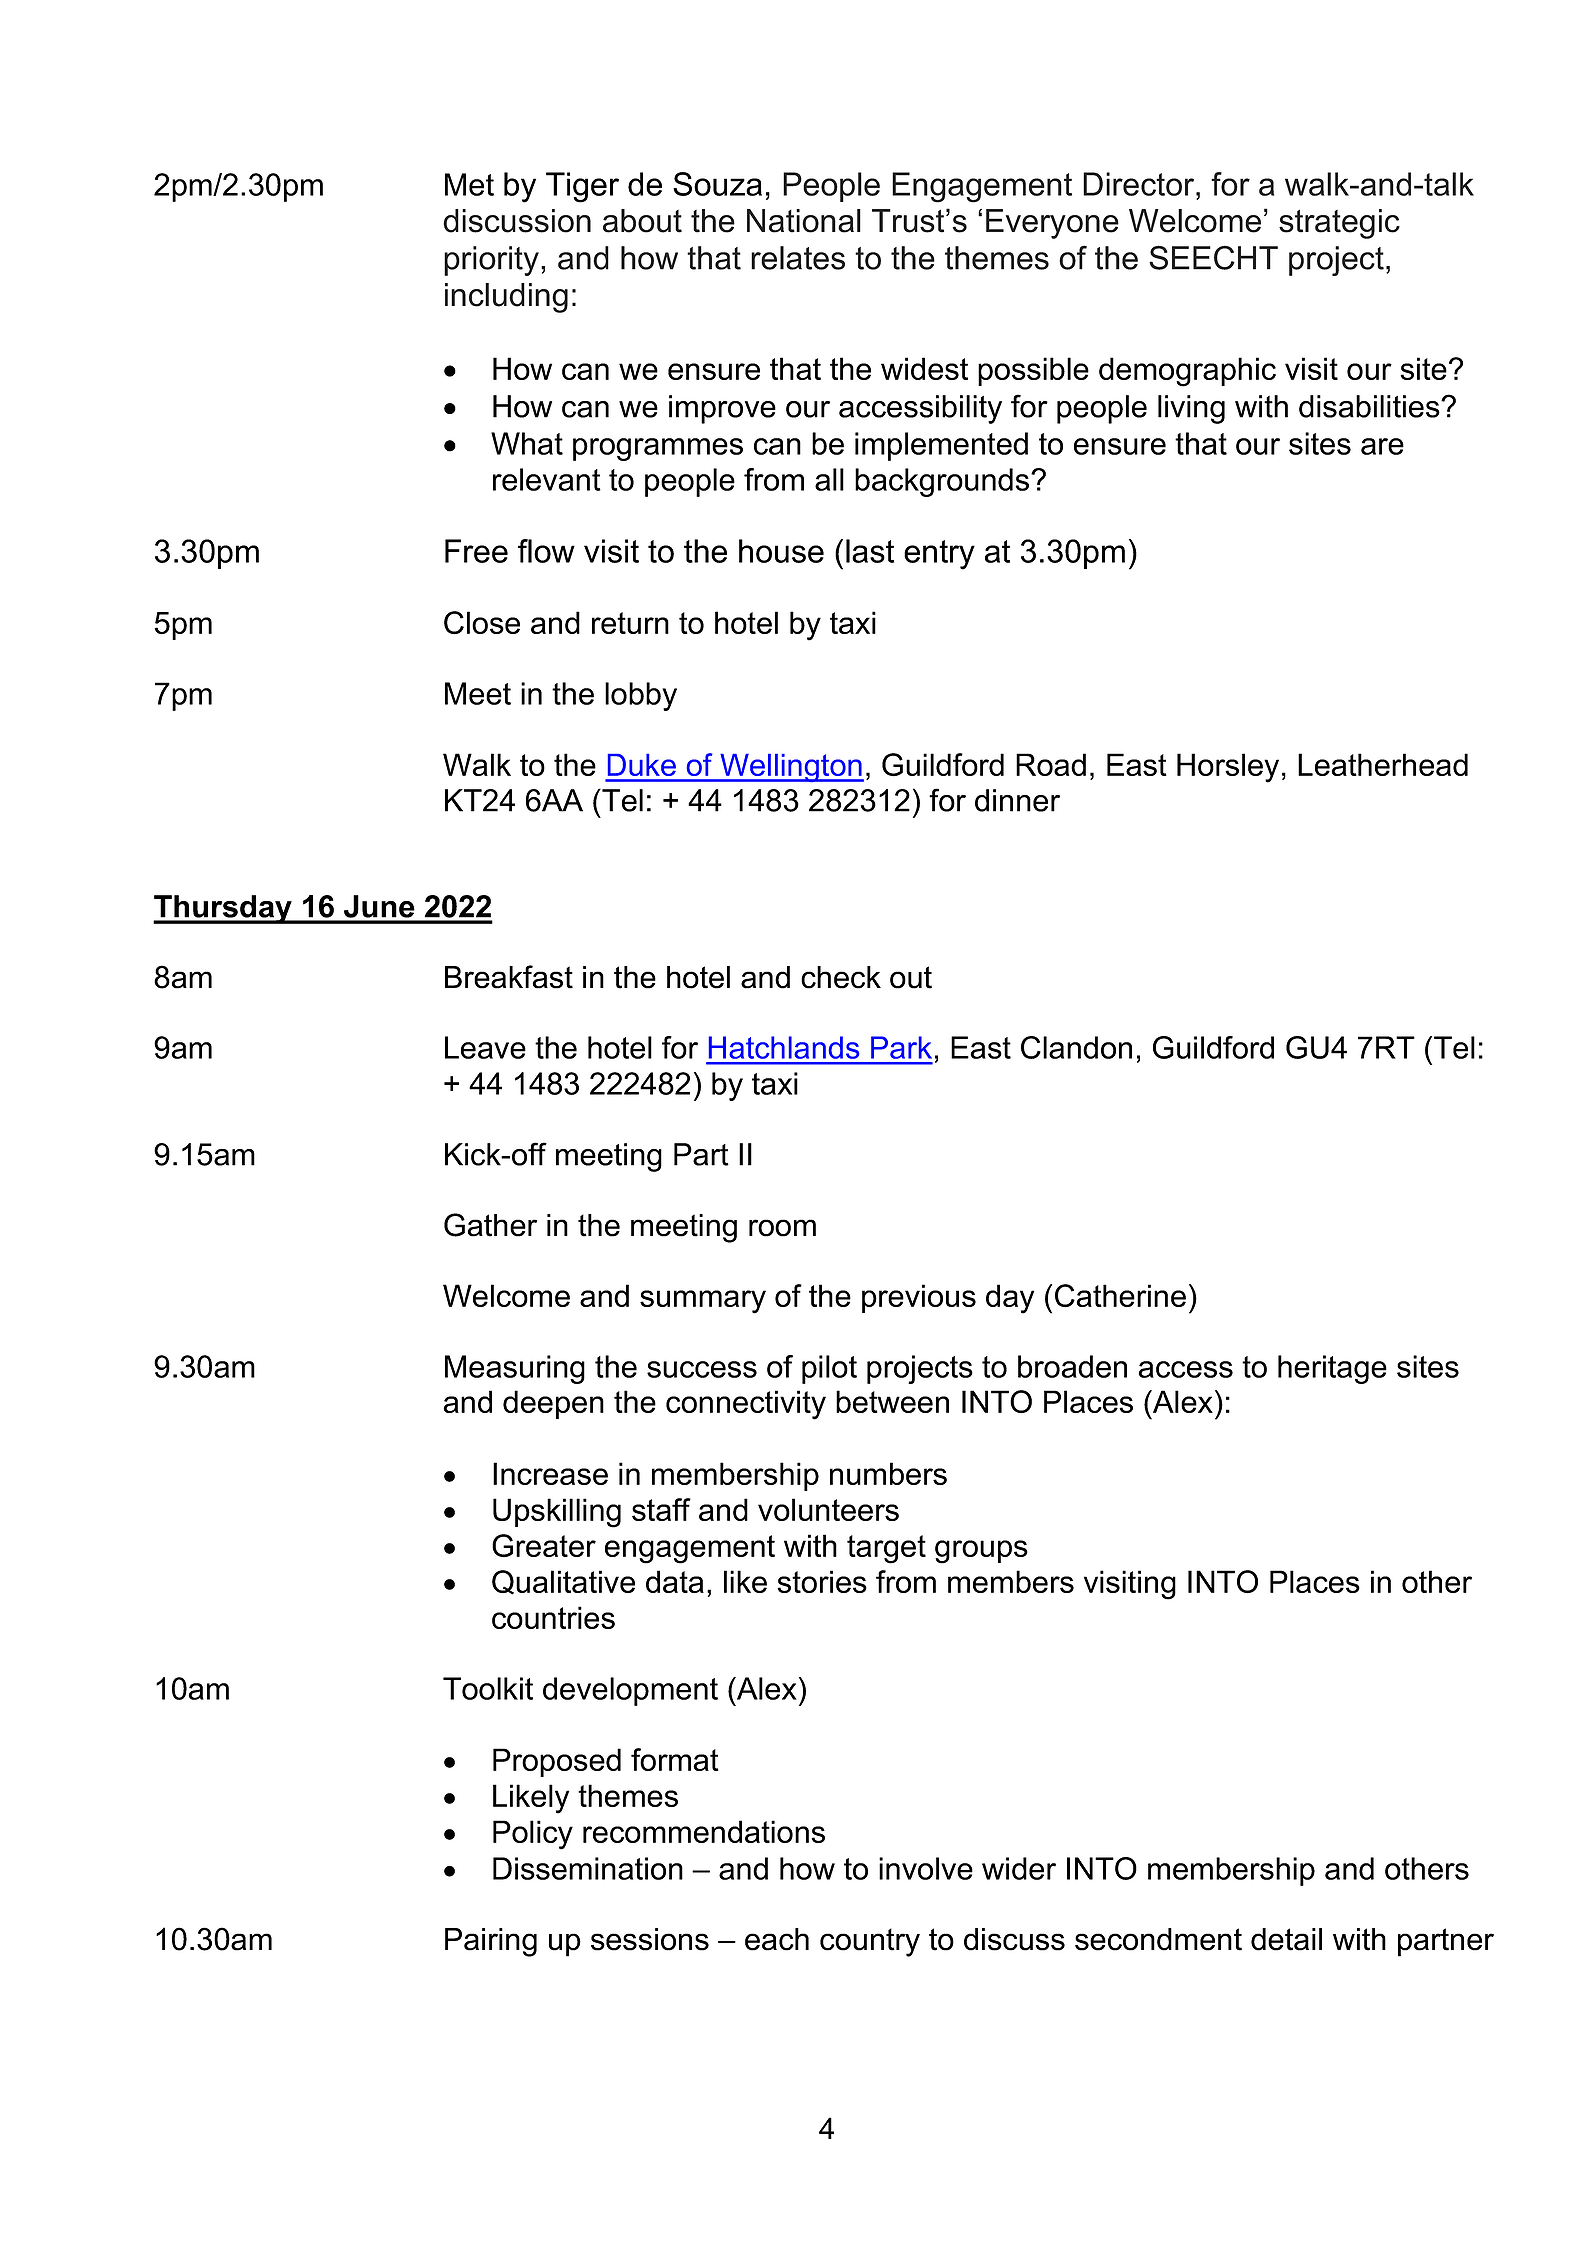 This screenshot has height=2255, width=1593. Describe the element at coordinates (1383, 764) in the screenshot. I see `Leatherhead` at that location.
